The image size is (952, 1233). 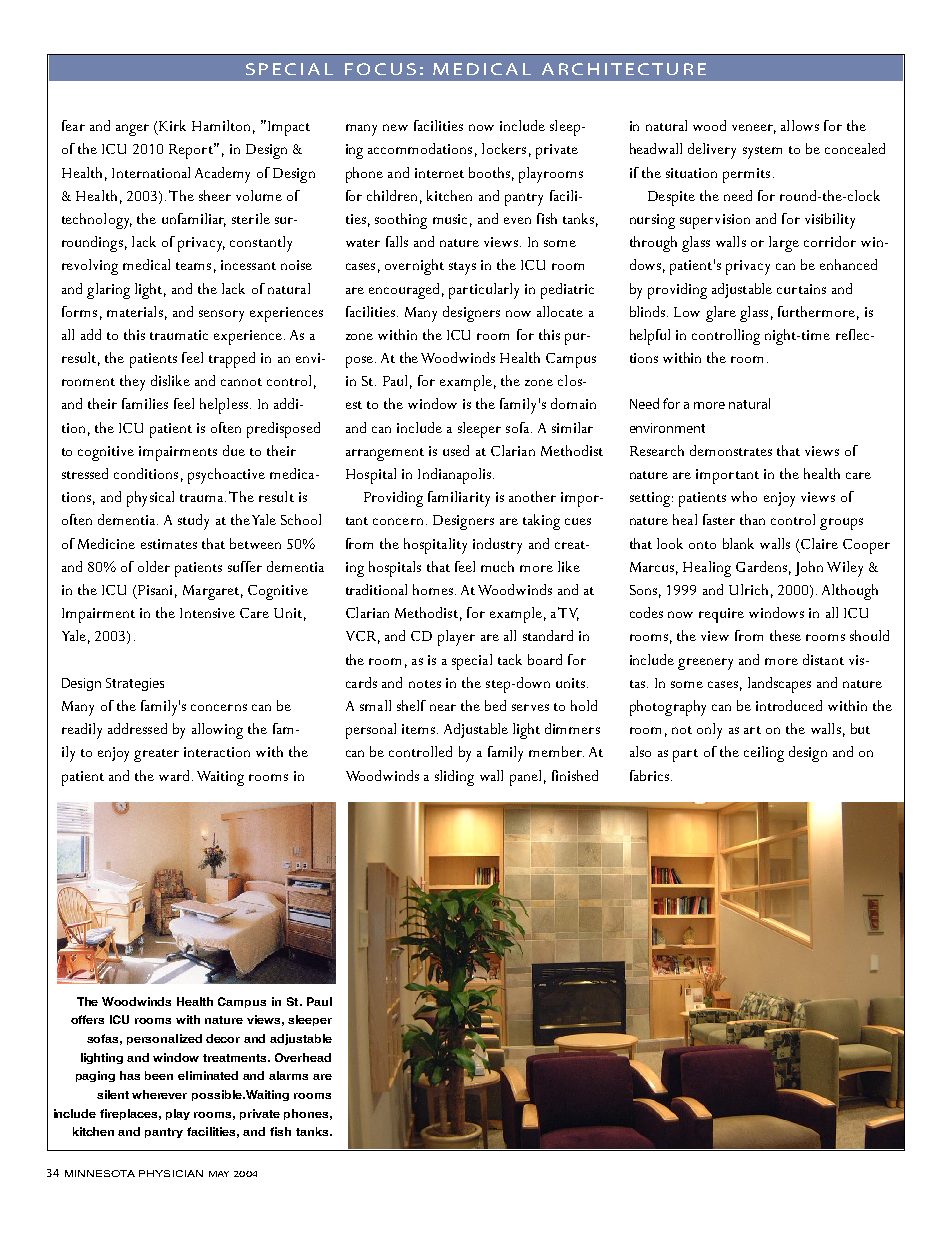 What do you see at coordinates (207, 613) in the document?
I see `Intensive` at bounding box center [207, 613].
